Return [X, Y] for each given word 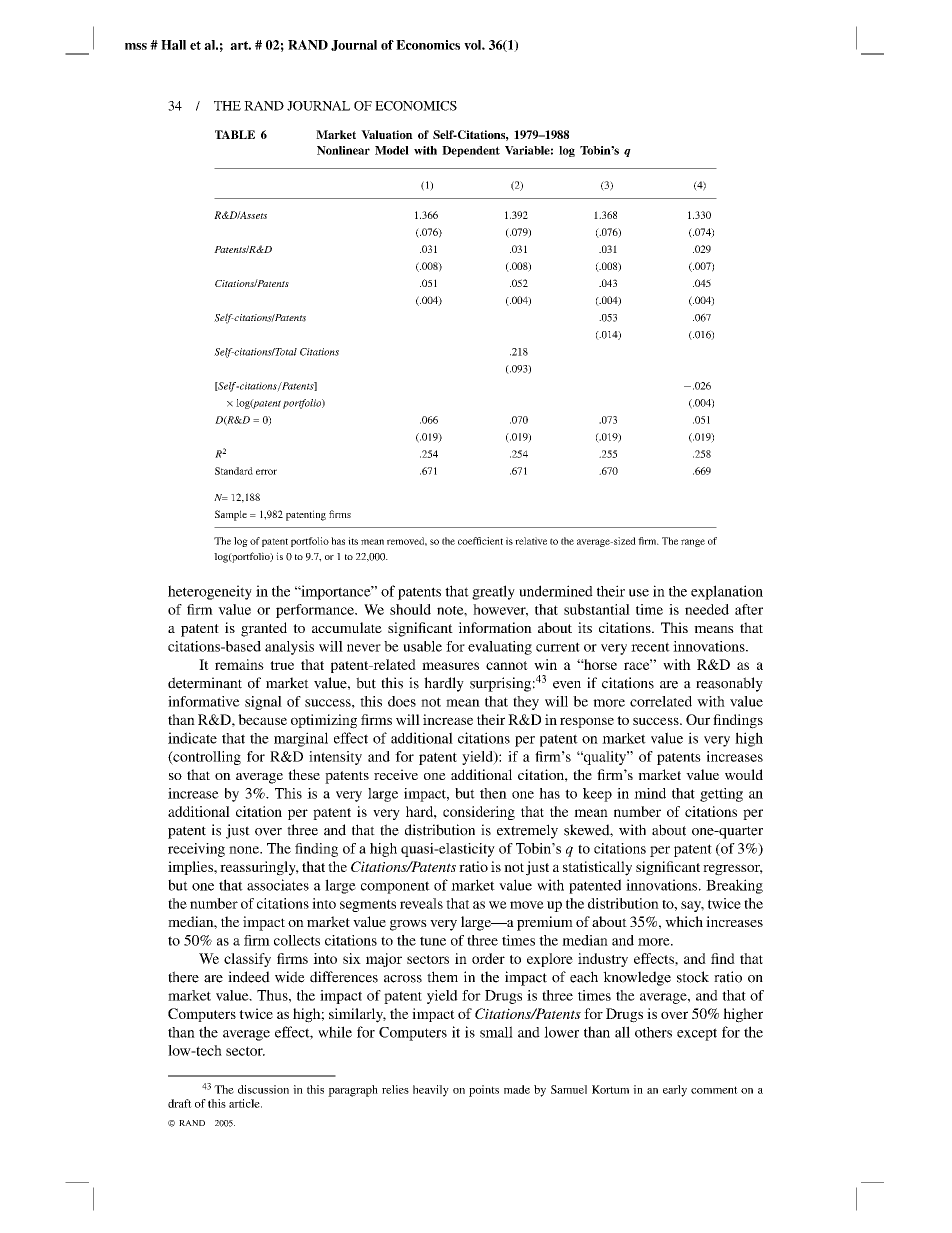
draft [180, 1103]
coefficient [480, 541]
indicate [192, 738]
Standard [234, 471]
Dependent [471, 151]
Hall [173, 45]
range [693, 543]
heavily [431, 1091]
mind [650, 793]
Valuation [387, 134]
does [402, 701]
